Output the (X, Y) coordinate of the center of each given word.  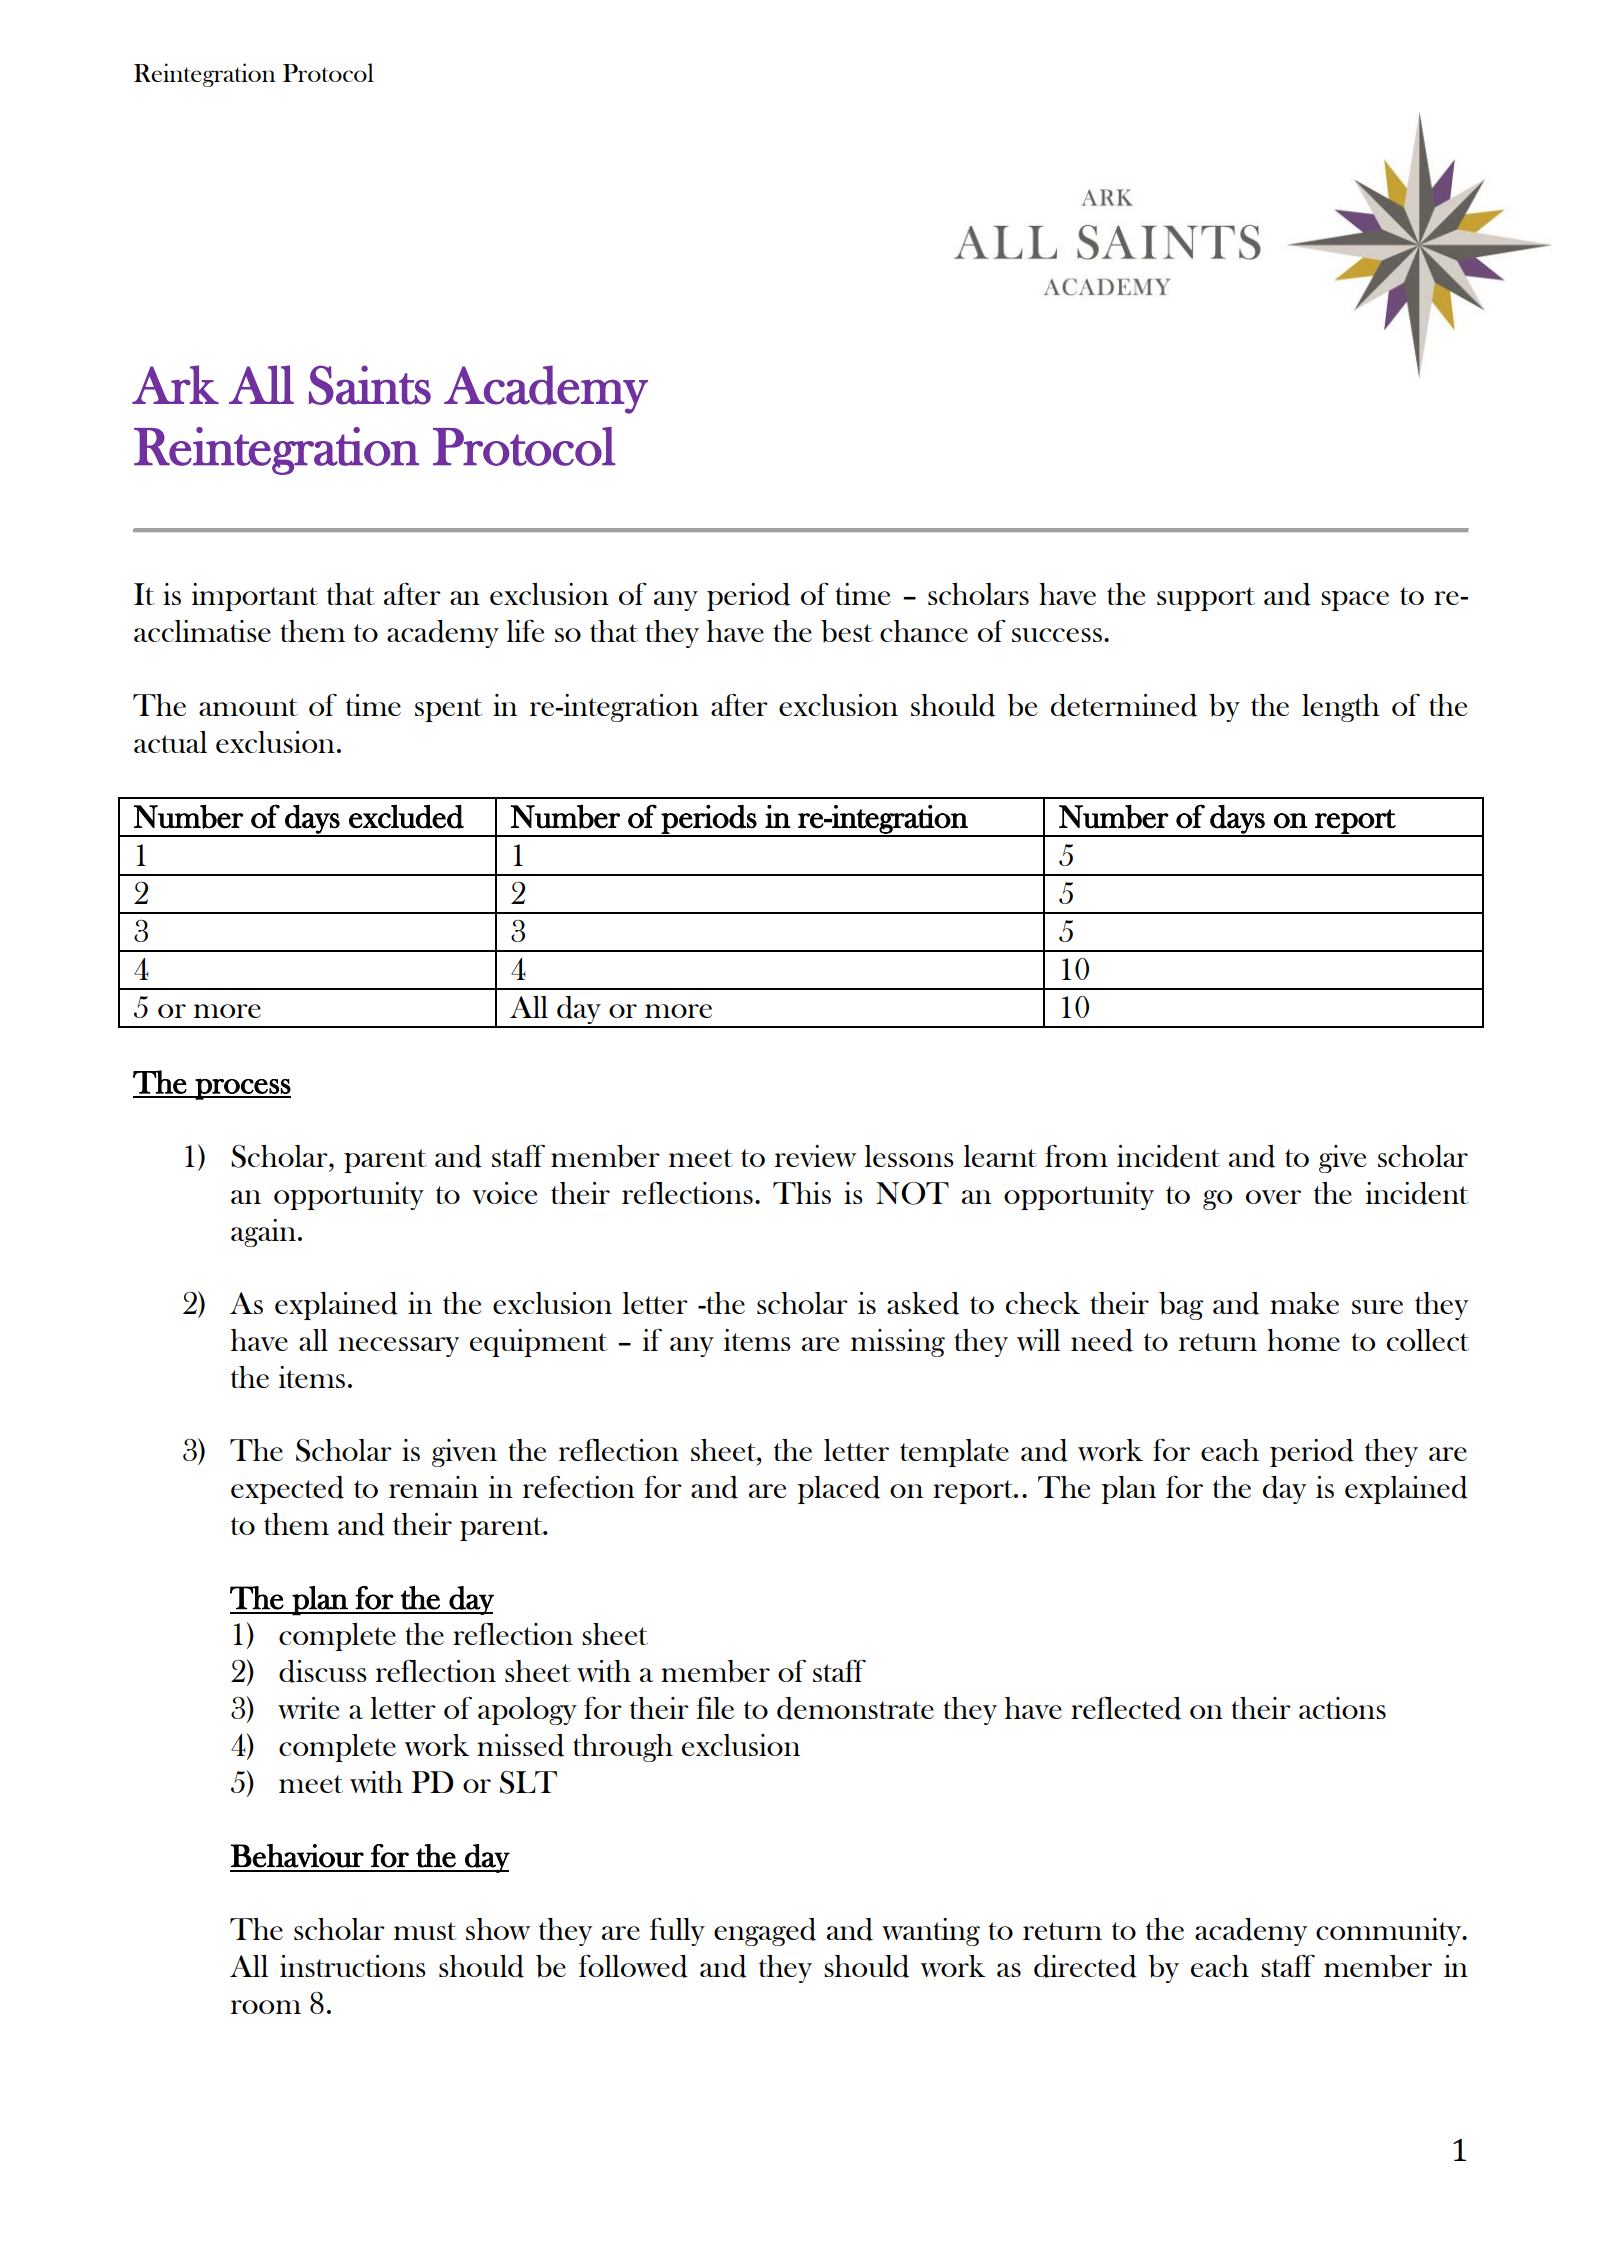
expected (287, 1490)
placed (839, 1490)
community (1390, 1932)
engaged (765, 1932)
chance (924, 631)
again (263, 1233)
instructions (353, 1966)
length (1340, 708)
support (1206, 599)
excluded (406, 817)
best (847, 631)
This (802, 1193)
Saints (370, 385)
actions (1342, 1708)
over (1273, 1197)
